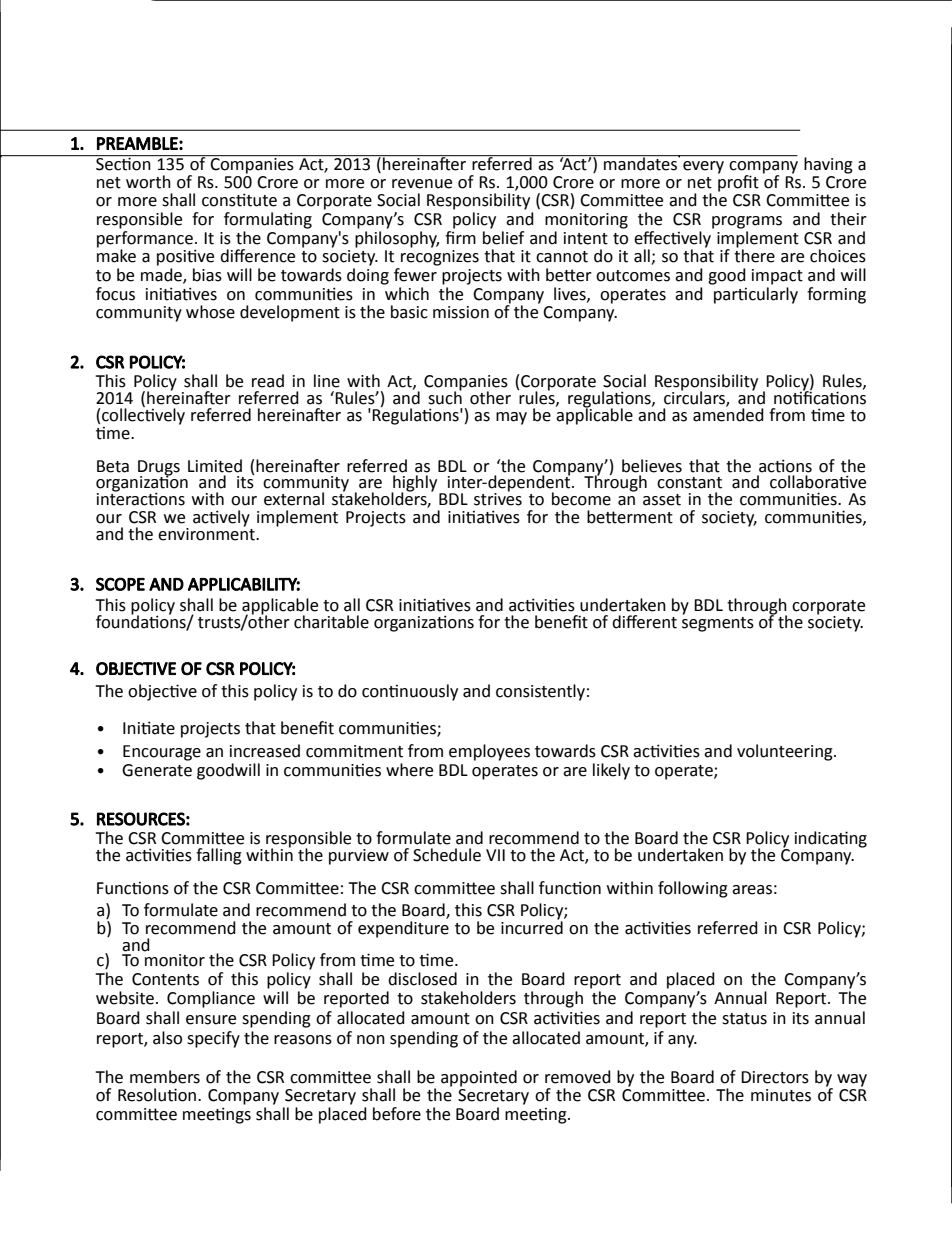 The height and width of the screenshot is (1233, 952). What do you see at coordinates (738, 182) in the screenshot?
I see `profit` at bounding box center [738, 182].
